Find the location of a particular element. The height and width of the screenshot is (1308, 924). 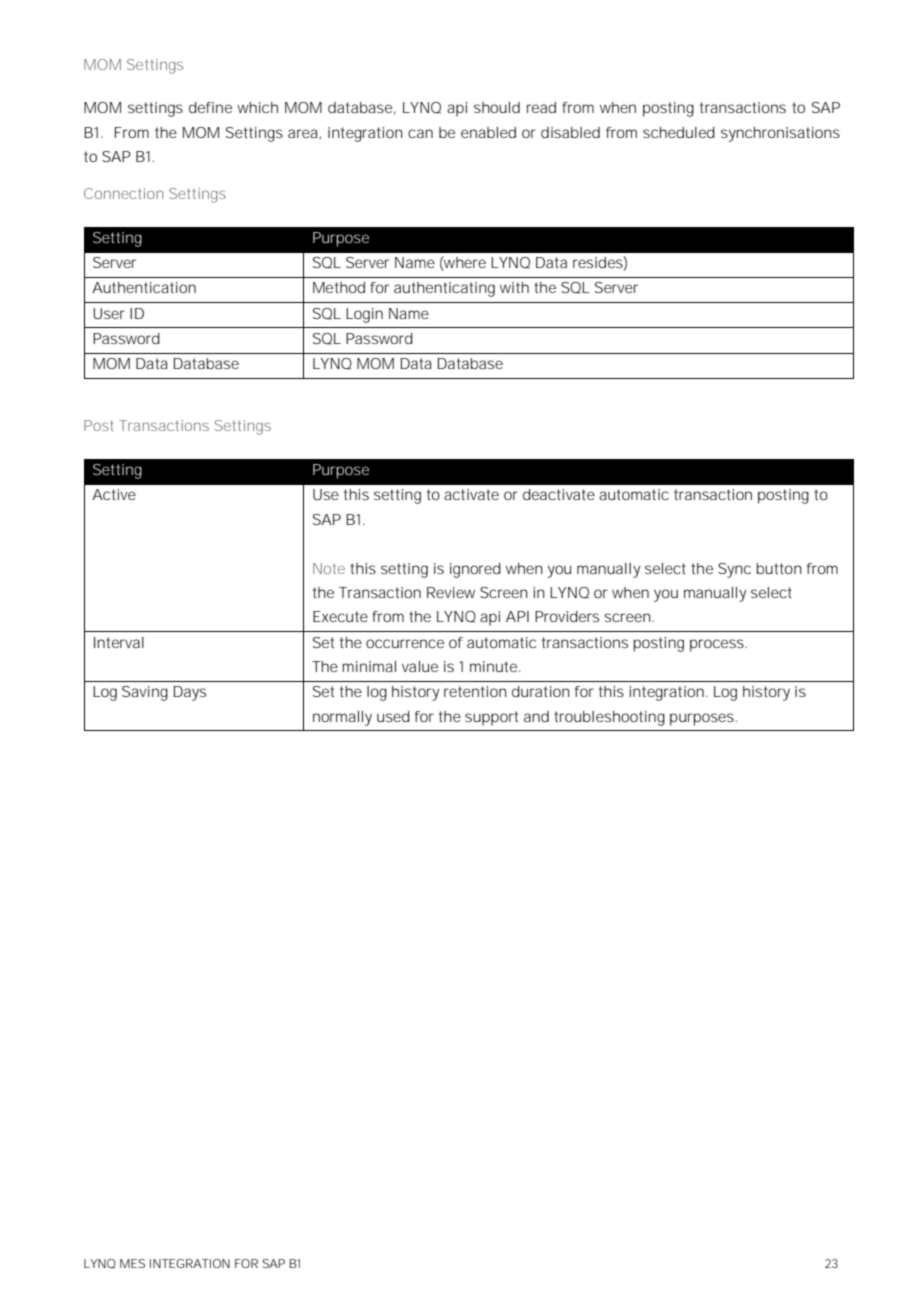

value is located at coordinates (420, 666).
